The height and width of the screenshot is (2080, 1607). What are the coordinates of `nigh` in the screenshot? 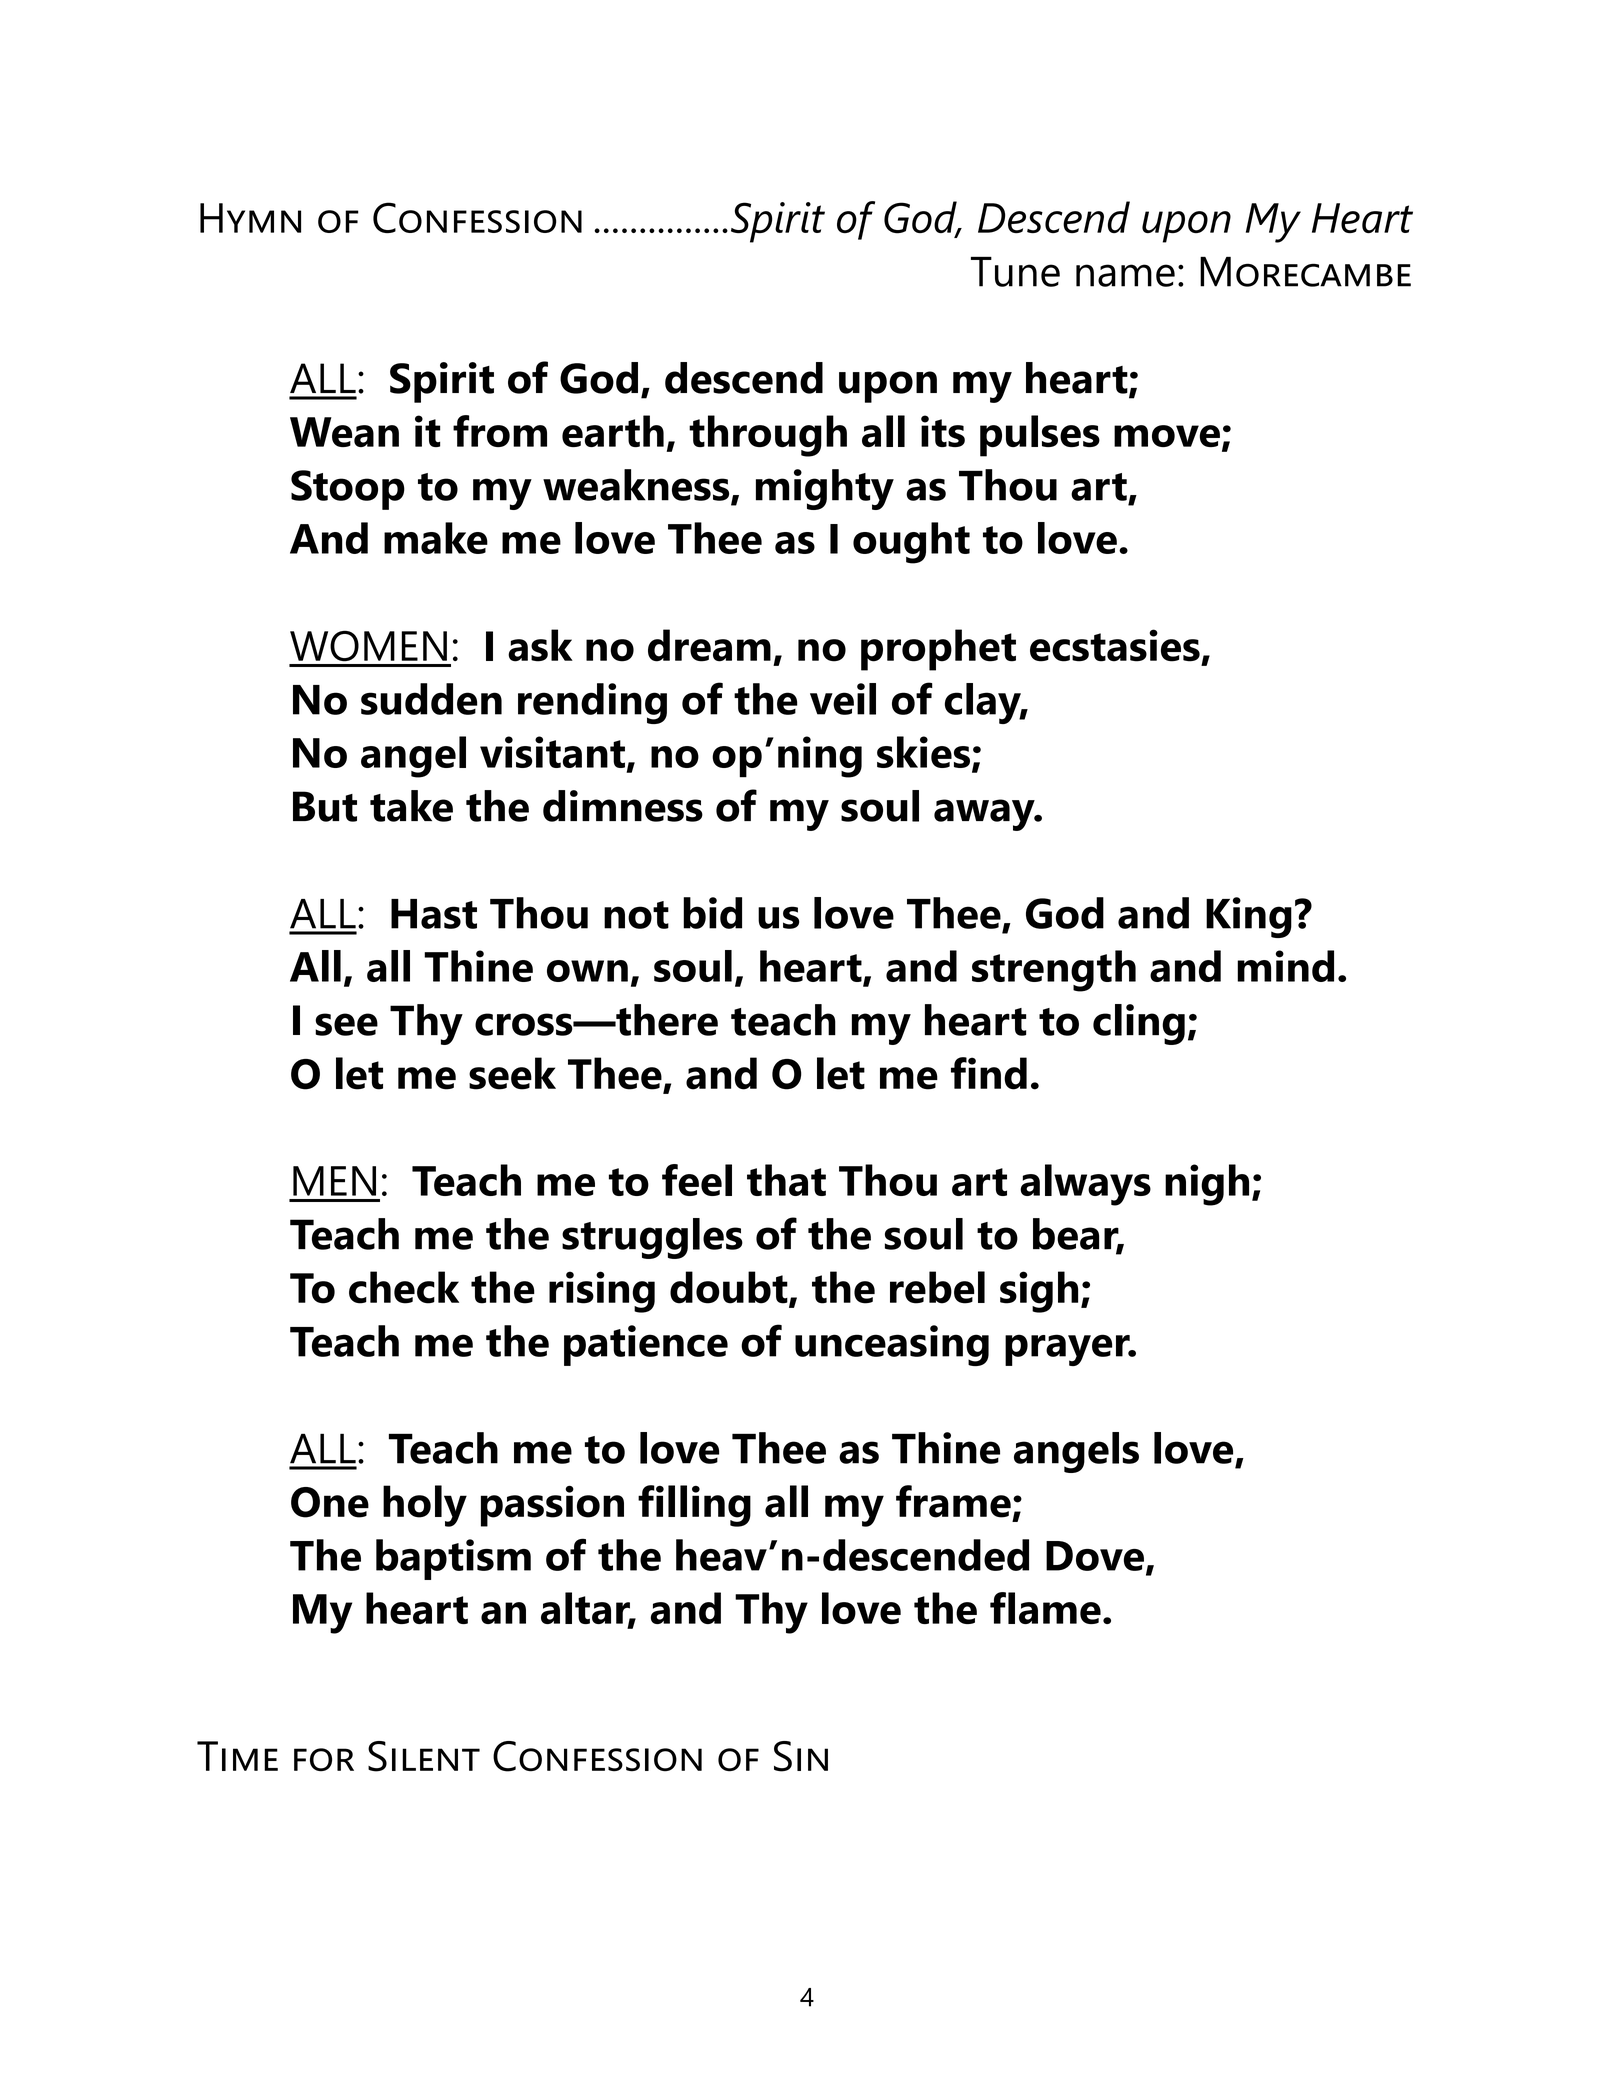 It's located at (1207, 1185).
